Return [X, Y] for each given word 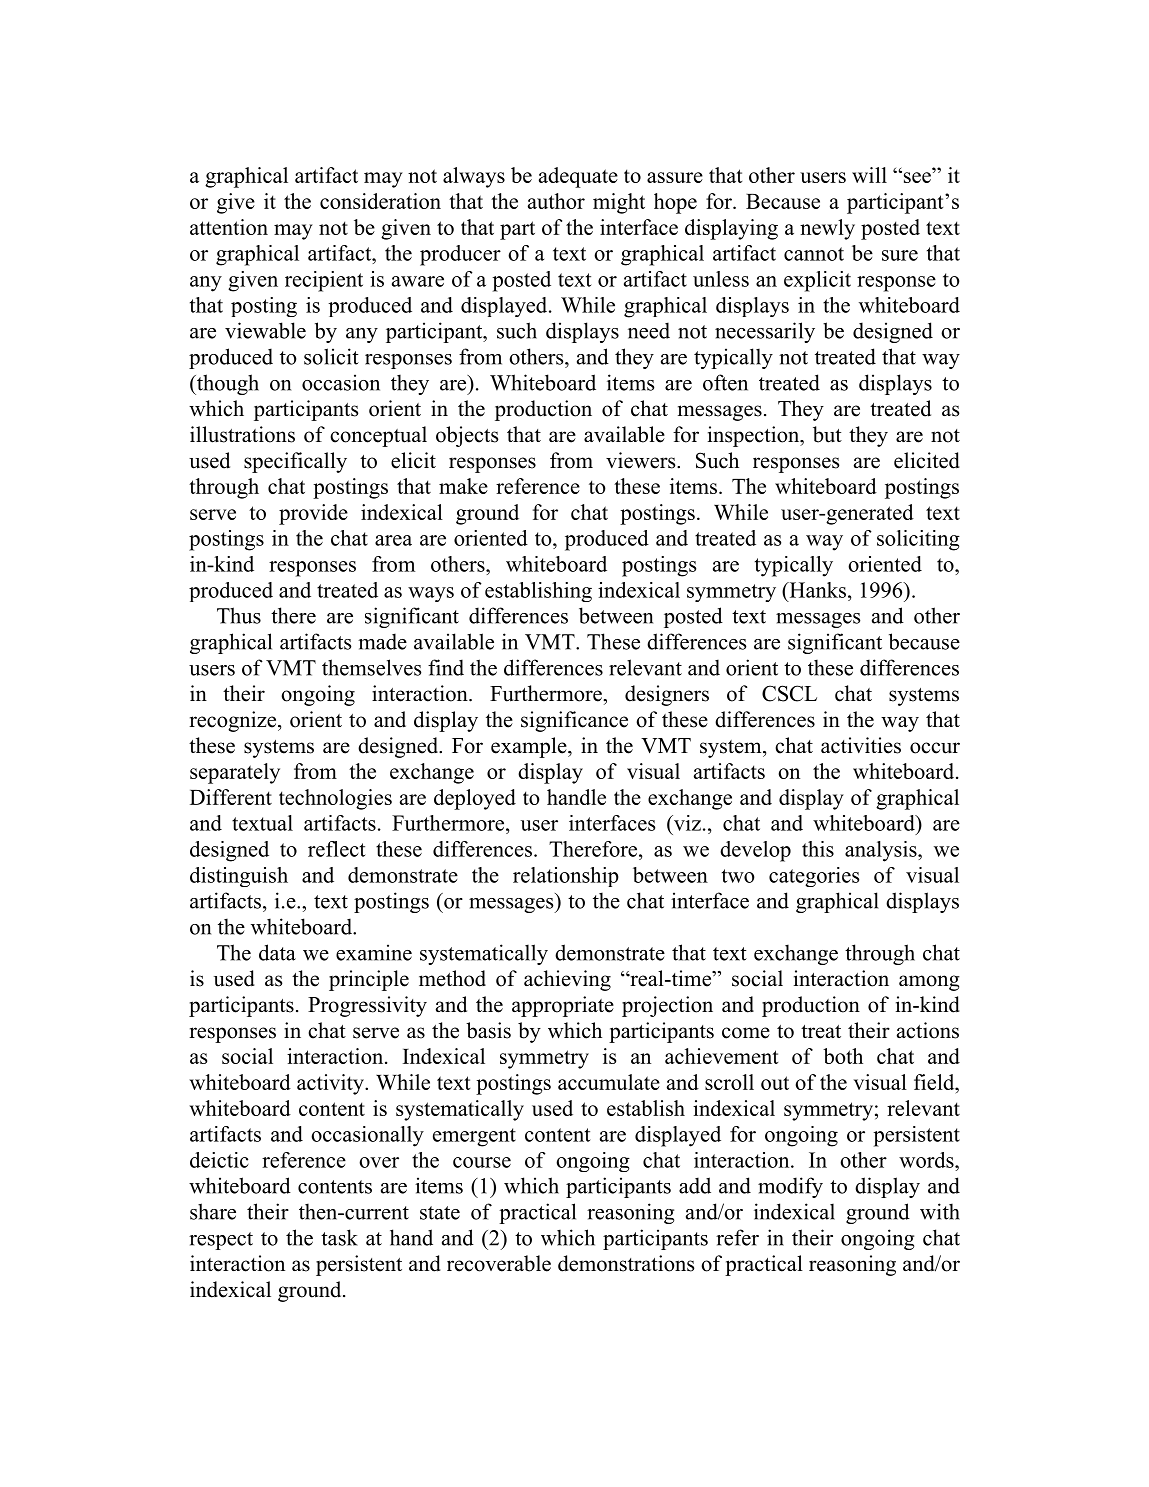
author [556, 201]
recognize [234, 721]
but [827, 434]
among [929, 983]
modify [790, 1187]
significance [574, 721]
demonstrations [626, 1263]
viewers [642, 460]
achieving [567, 980]
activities [861, 745]
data [277, 952]
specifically [295, 462]
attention [229, 227]
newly [827, 229]
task [339, 1237]
